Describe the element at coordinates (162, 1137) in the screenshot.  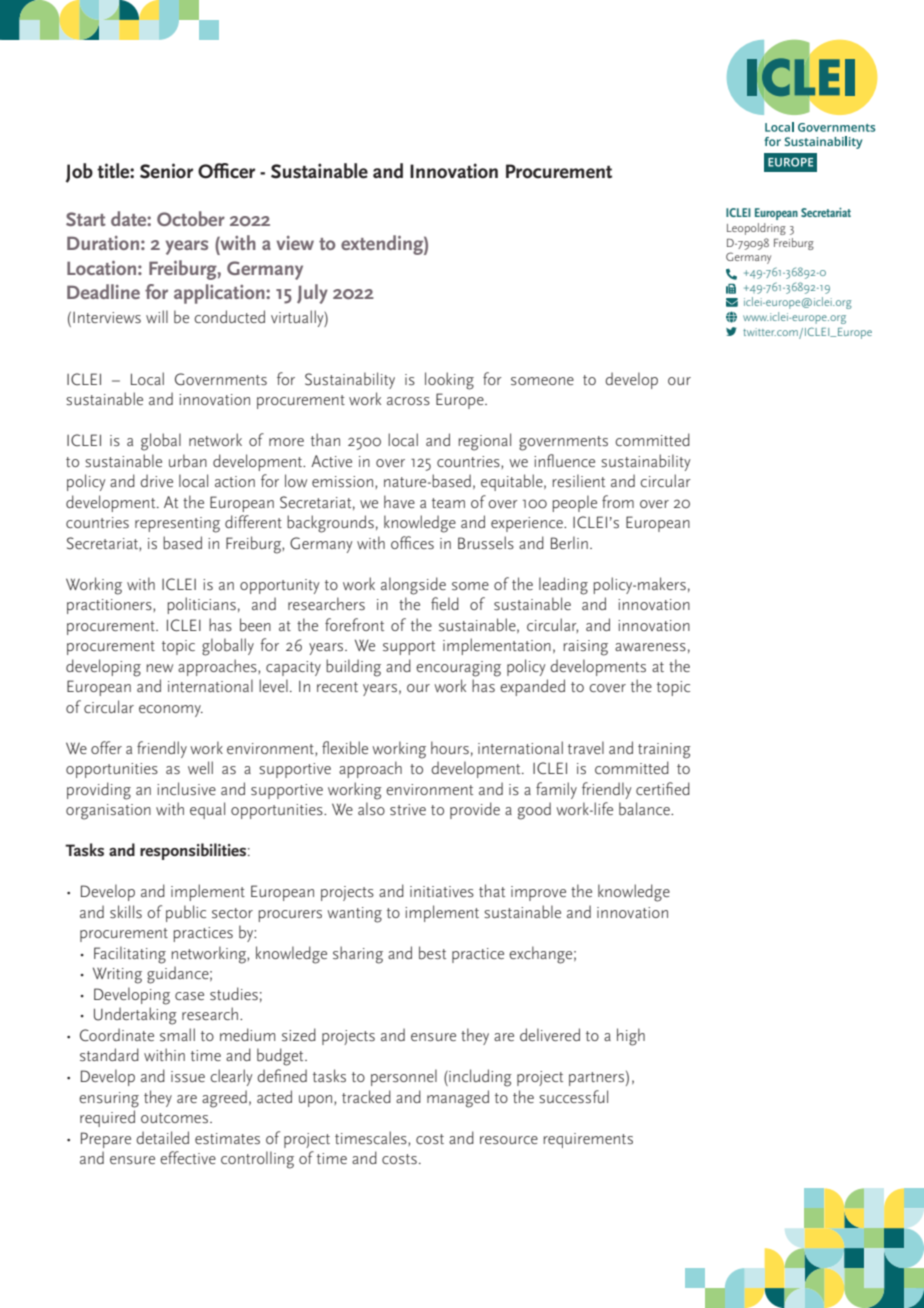
I see `detailed` at that location.
